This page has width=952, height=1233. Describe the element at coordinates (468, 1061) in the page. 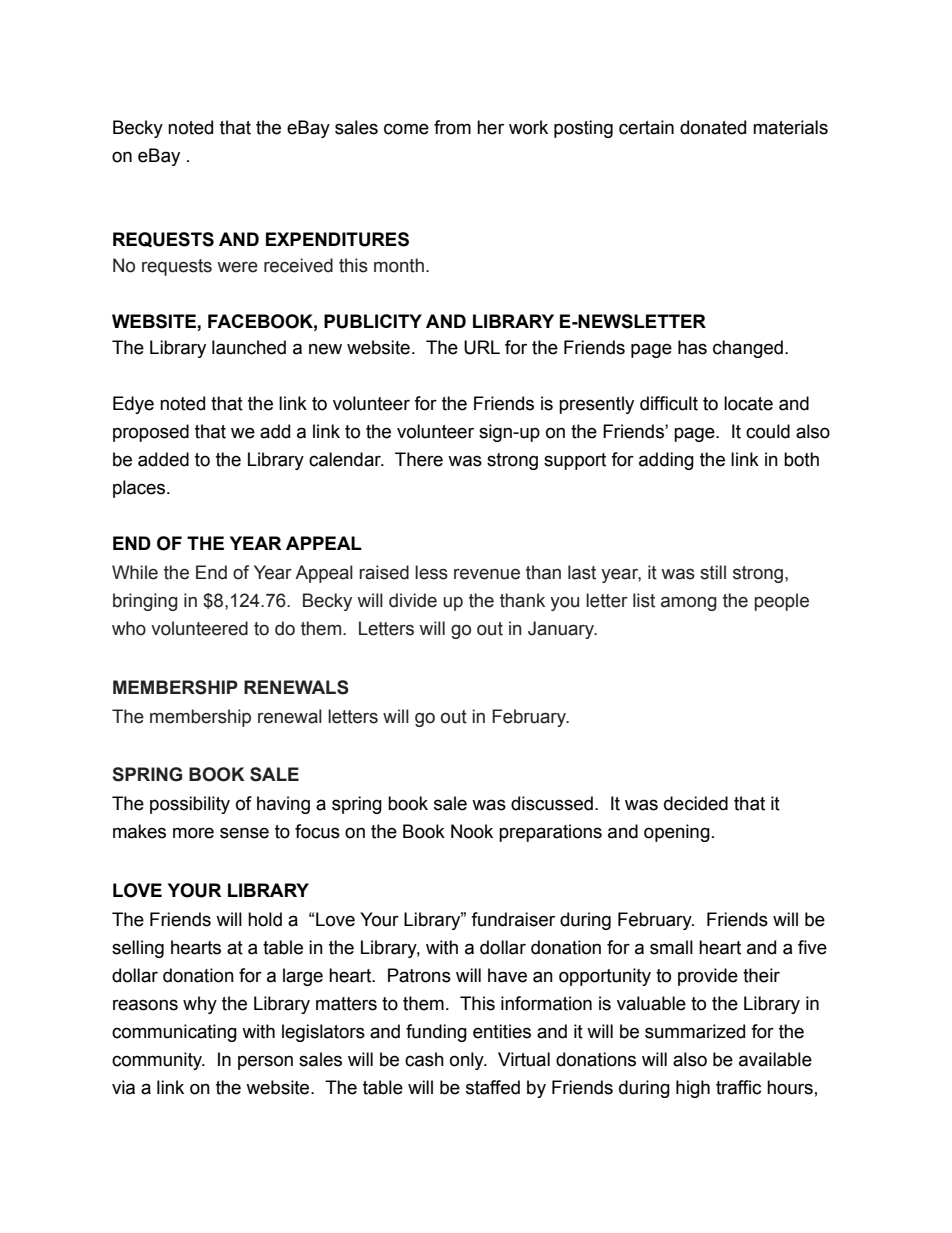

I see `only` at that location.
